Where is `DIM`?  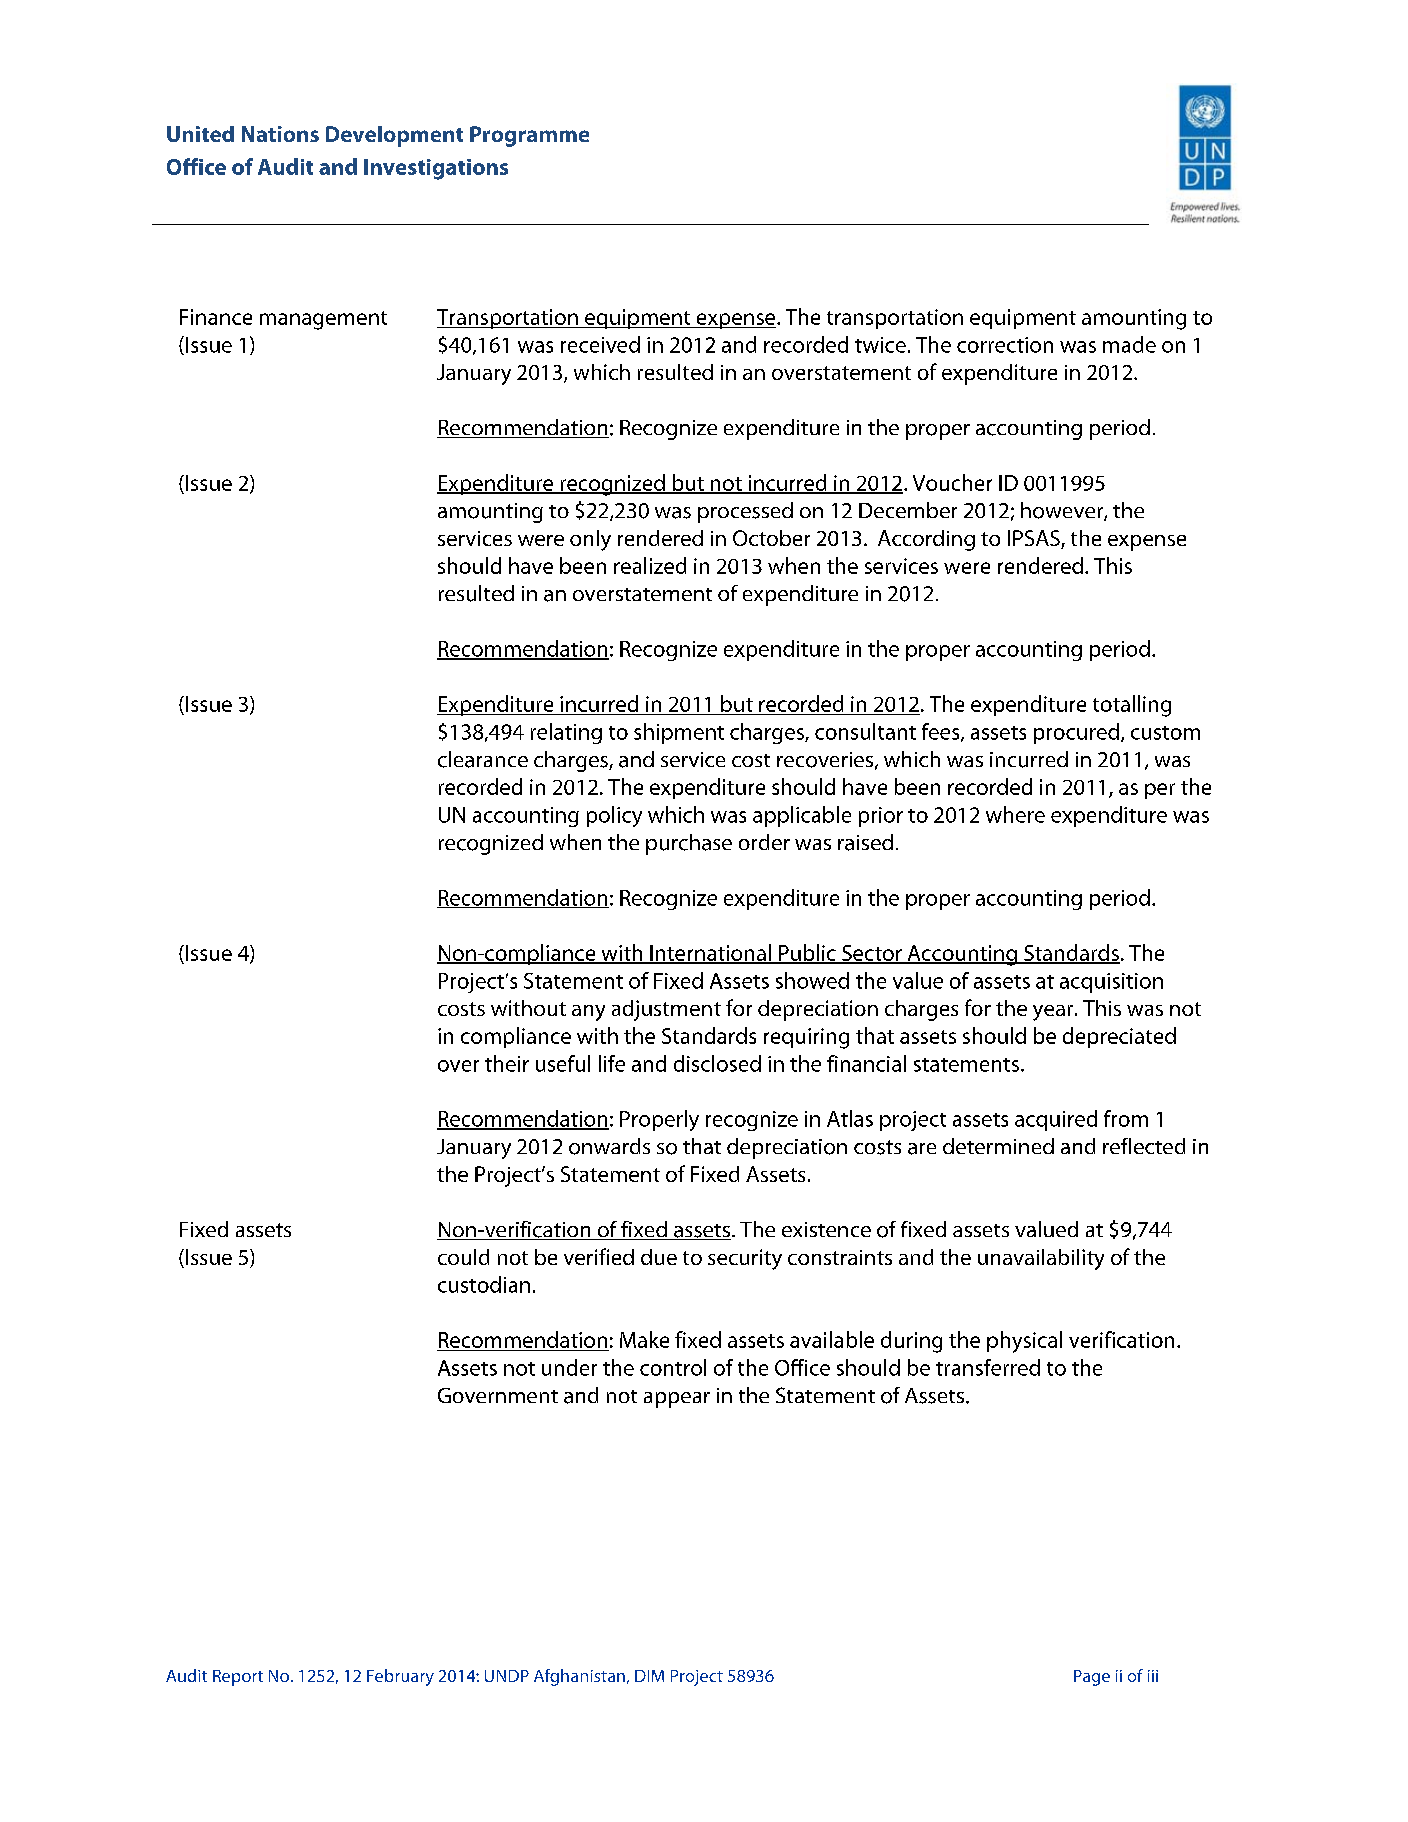
DIM is located at coordinates (649, 1676).
